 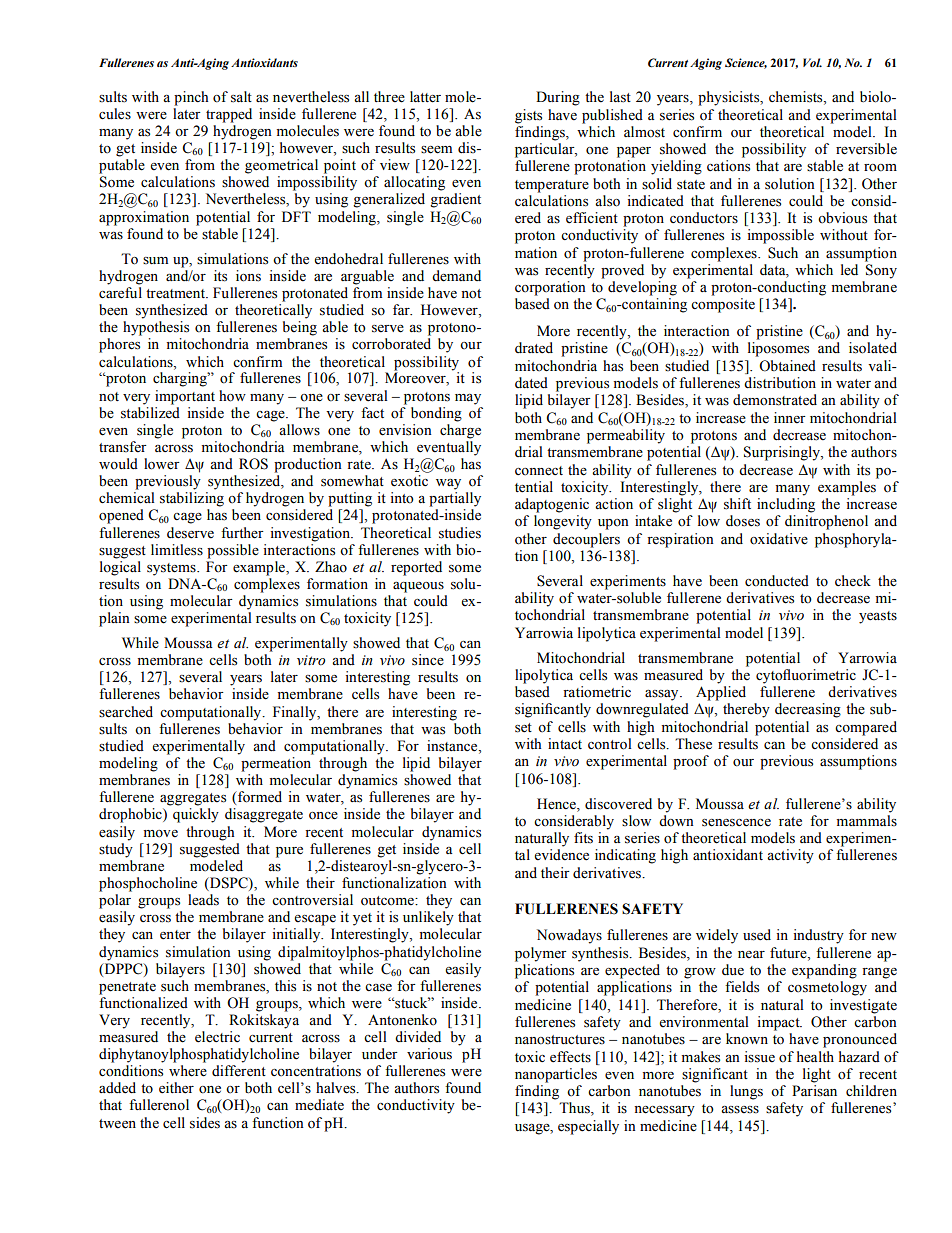 What do you see at coordinates (558, 98) in the screenshot?
I see `During` at bounding box center [558, 98].
